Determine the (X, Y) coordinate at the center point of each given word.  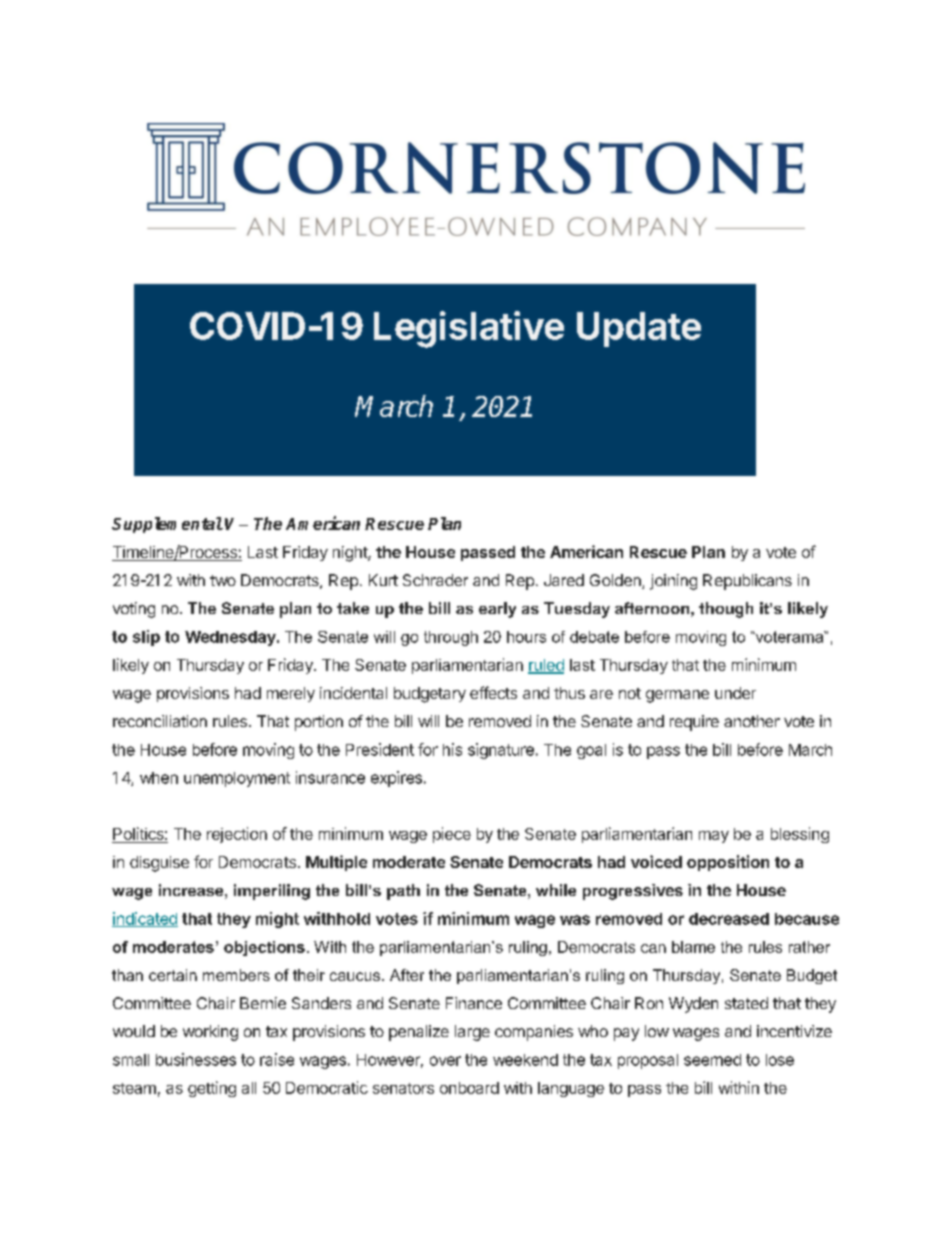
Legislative (469, 329)
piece (452, 835)
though (726, 610)
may (714, 837)
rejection (237, 835)
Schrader (435, 580)
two (223, 580)
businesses (196, 1059)
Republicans (747, 582)
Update (639, 329)
